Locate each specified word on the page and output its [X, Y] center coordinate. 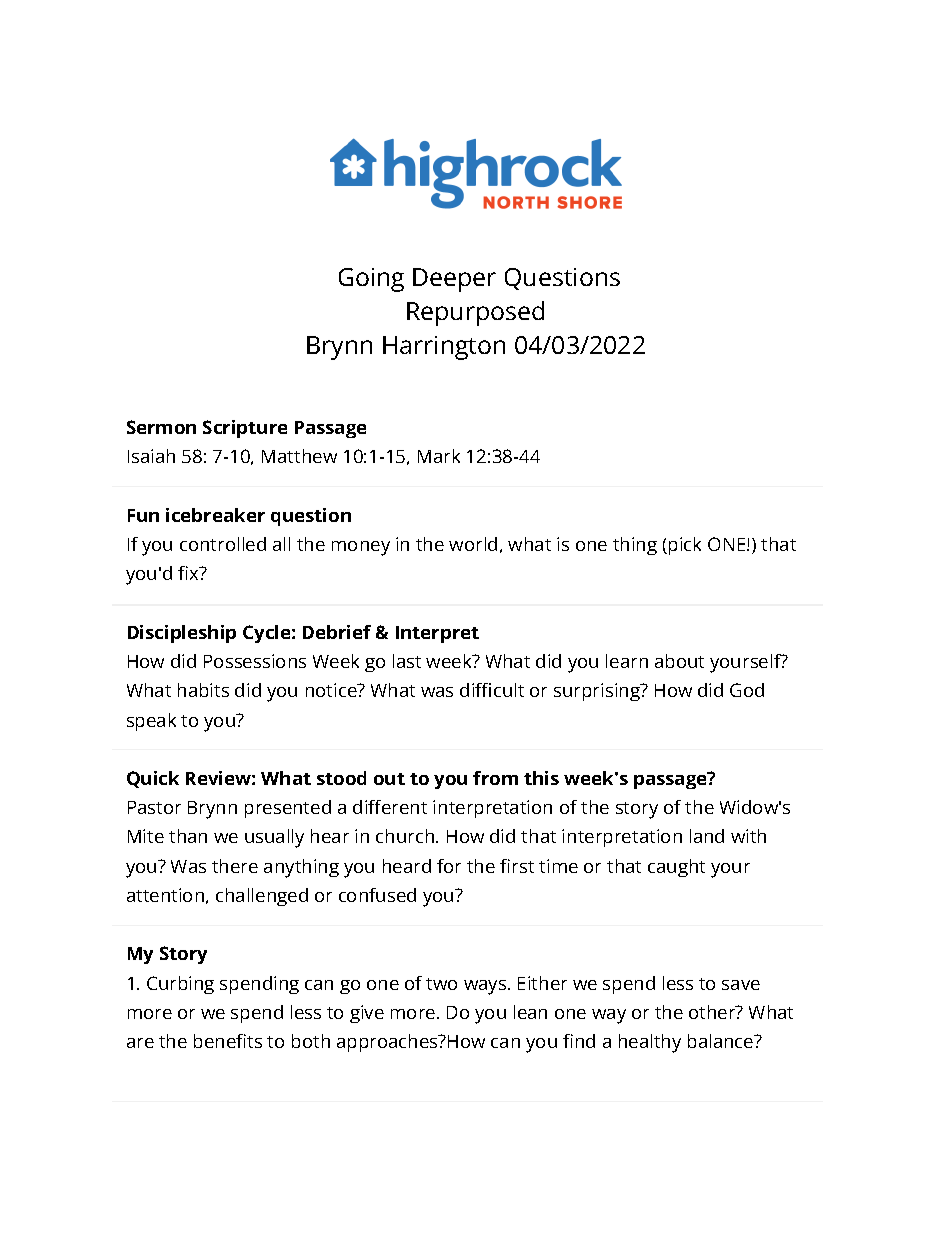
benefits [228, 1041]
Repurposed [475, 313]
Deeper [454, 280]
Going [371, 280]
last [407, 661]
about [679, 661]
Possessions [255, 661]
